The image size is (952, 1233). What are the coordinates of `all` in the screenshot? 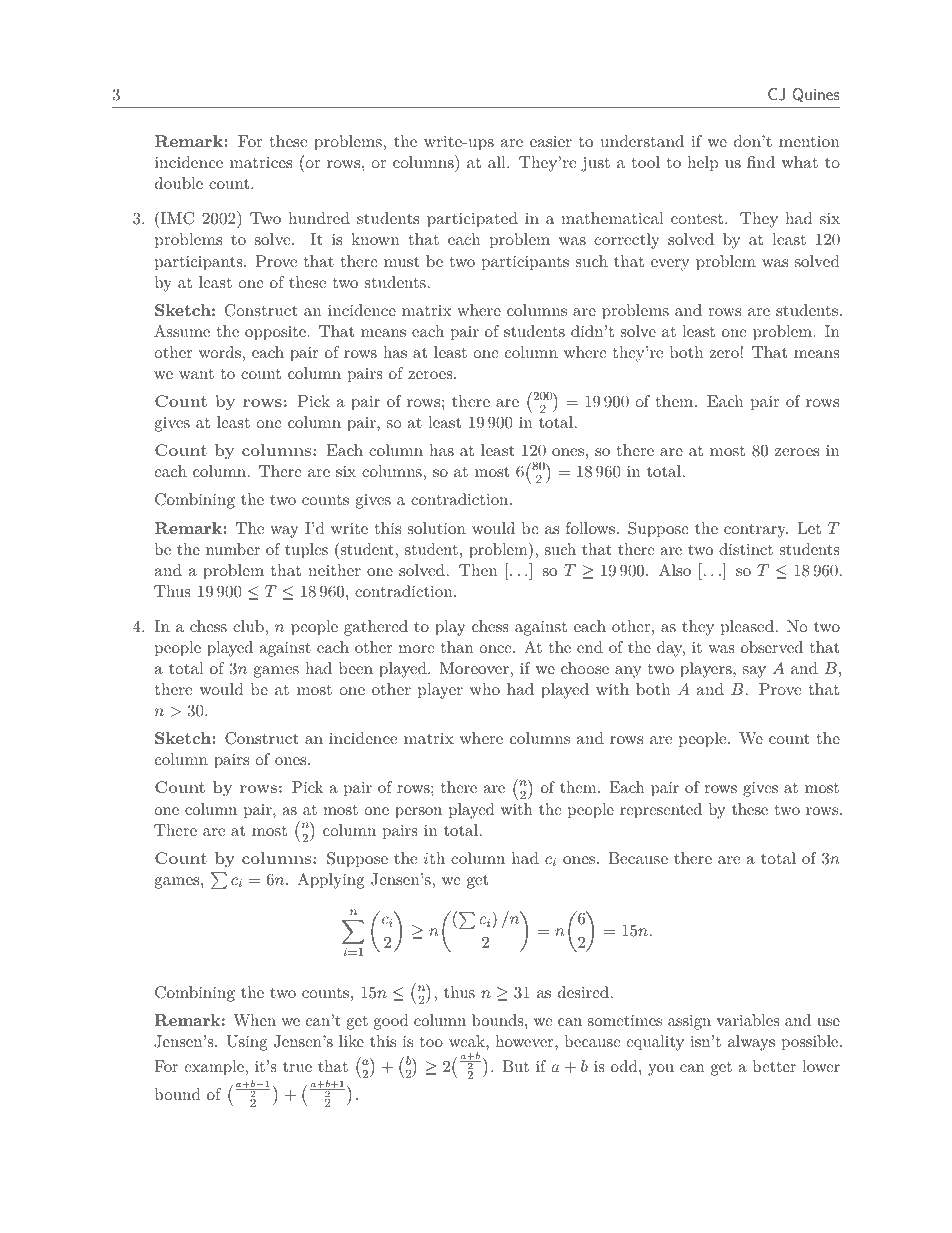 It's located at (498, 162).
